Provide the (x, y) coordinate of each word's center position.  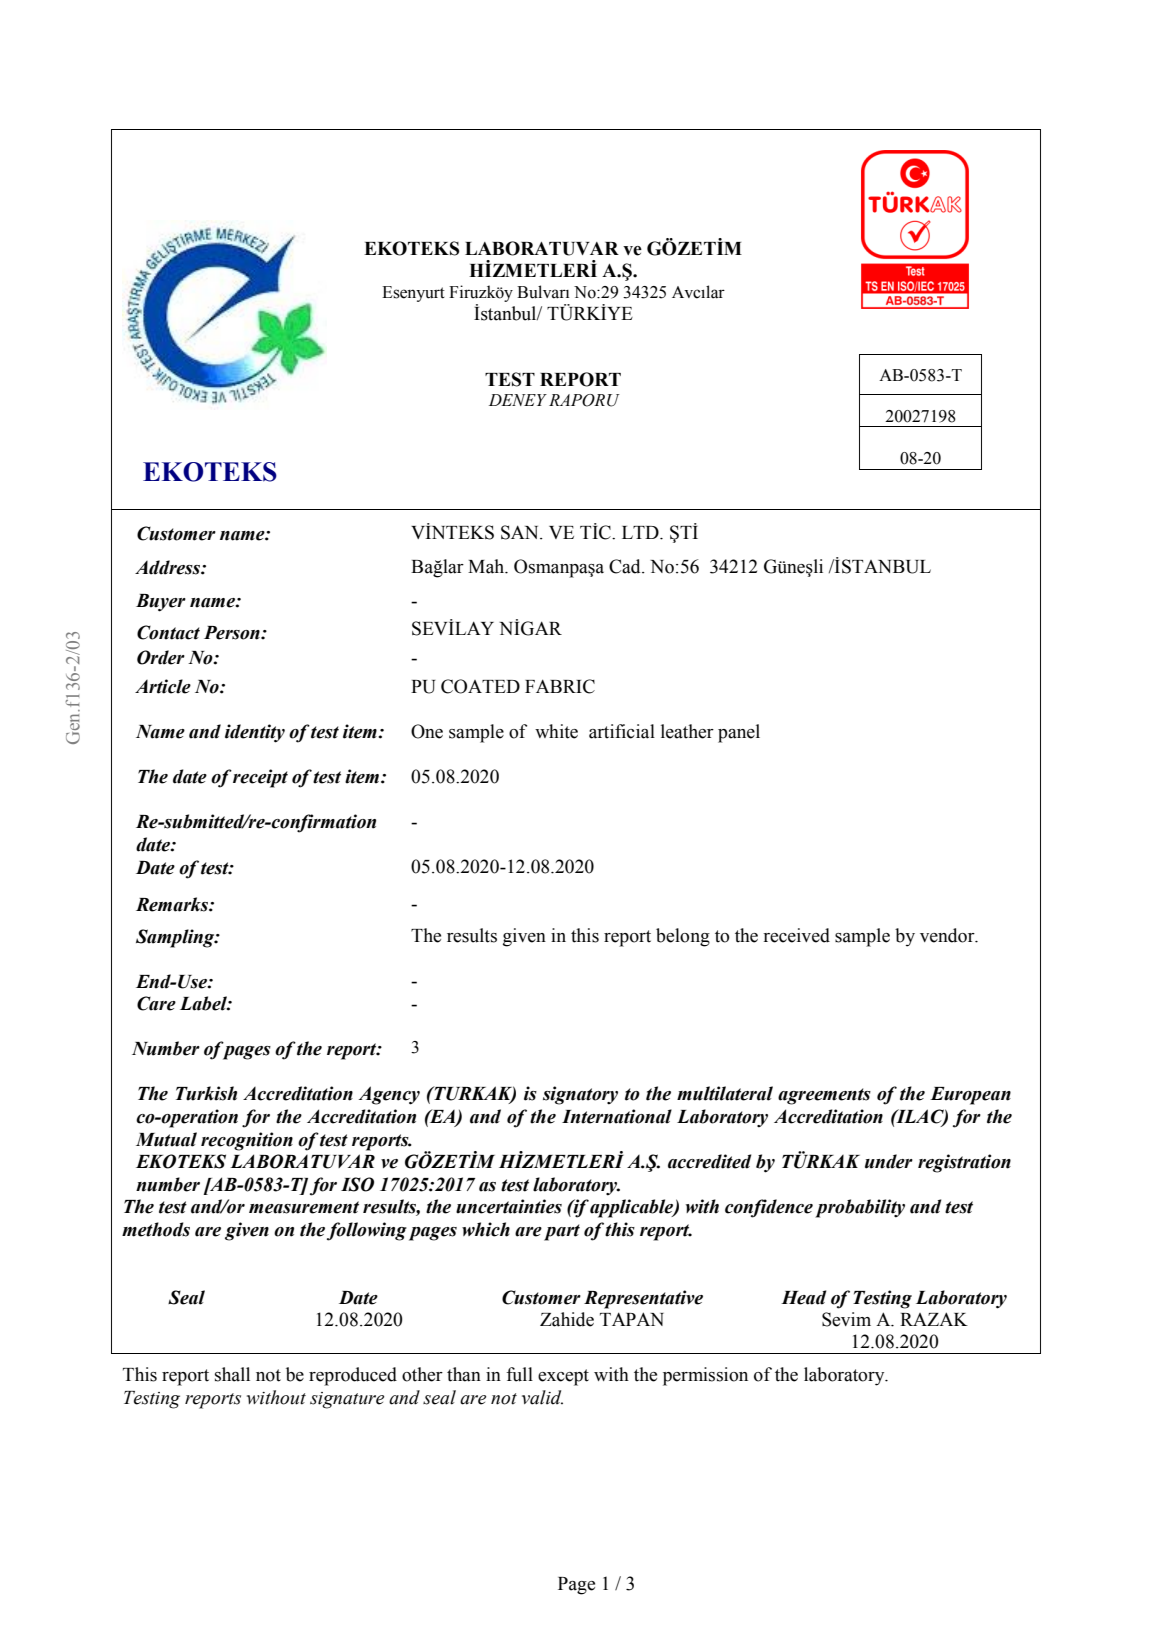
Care (156, 1003)
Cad (626, 566)
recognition (247, 1141)
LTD (641, 532)
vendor (948, 935)
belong (683, 937)
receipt (260, 778)
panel (739, 733)
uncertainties (509, 1206)
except (563, 1377)
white (556, 731)
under (889, 1161)
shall (232, 1374)
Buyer (161, 603)
